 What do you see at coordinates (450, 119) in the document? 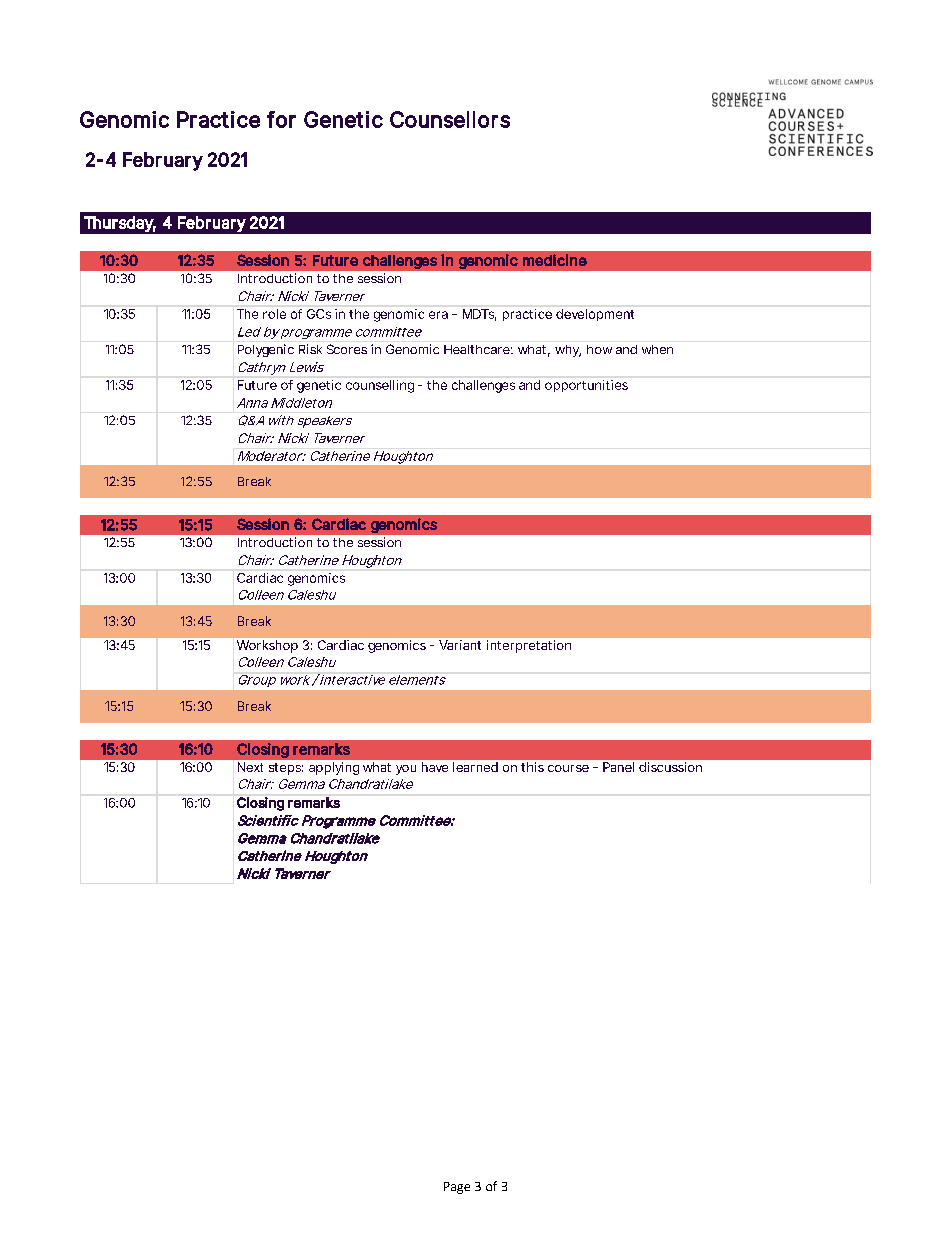
I see `Counsellors` at bounding box center [450, 119].
